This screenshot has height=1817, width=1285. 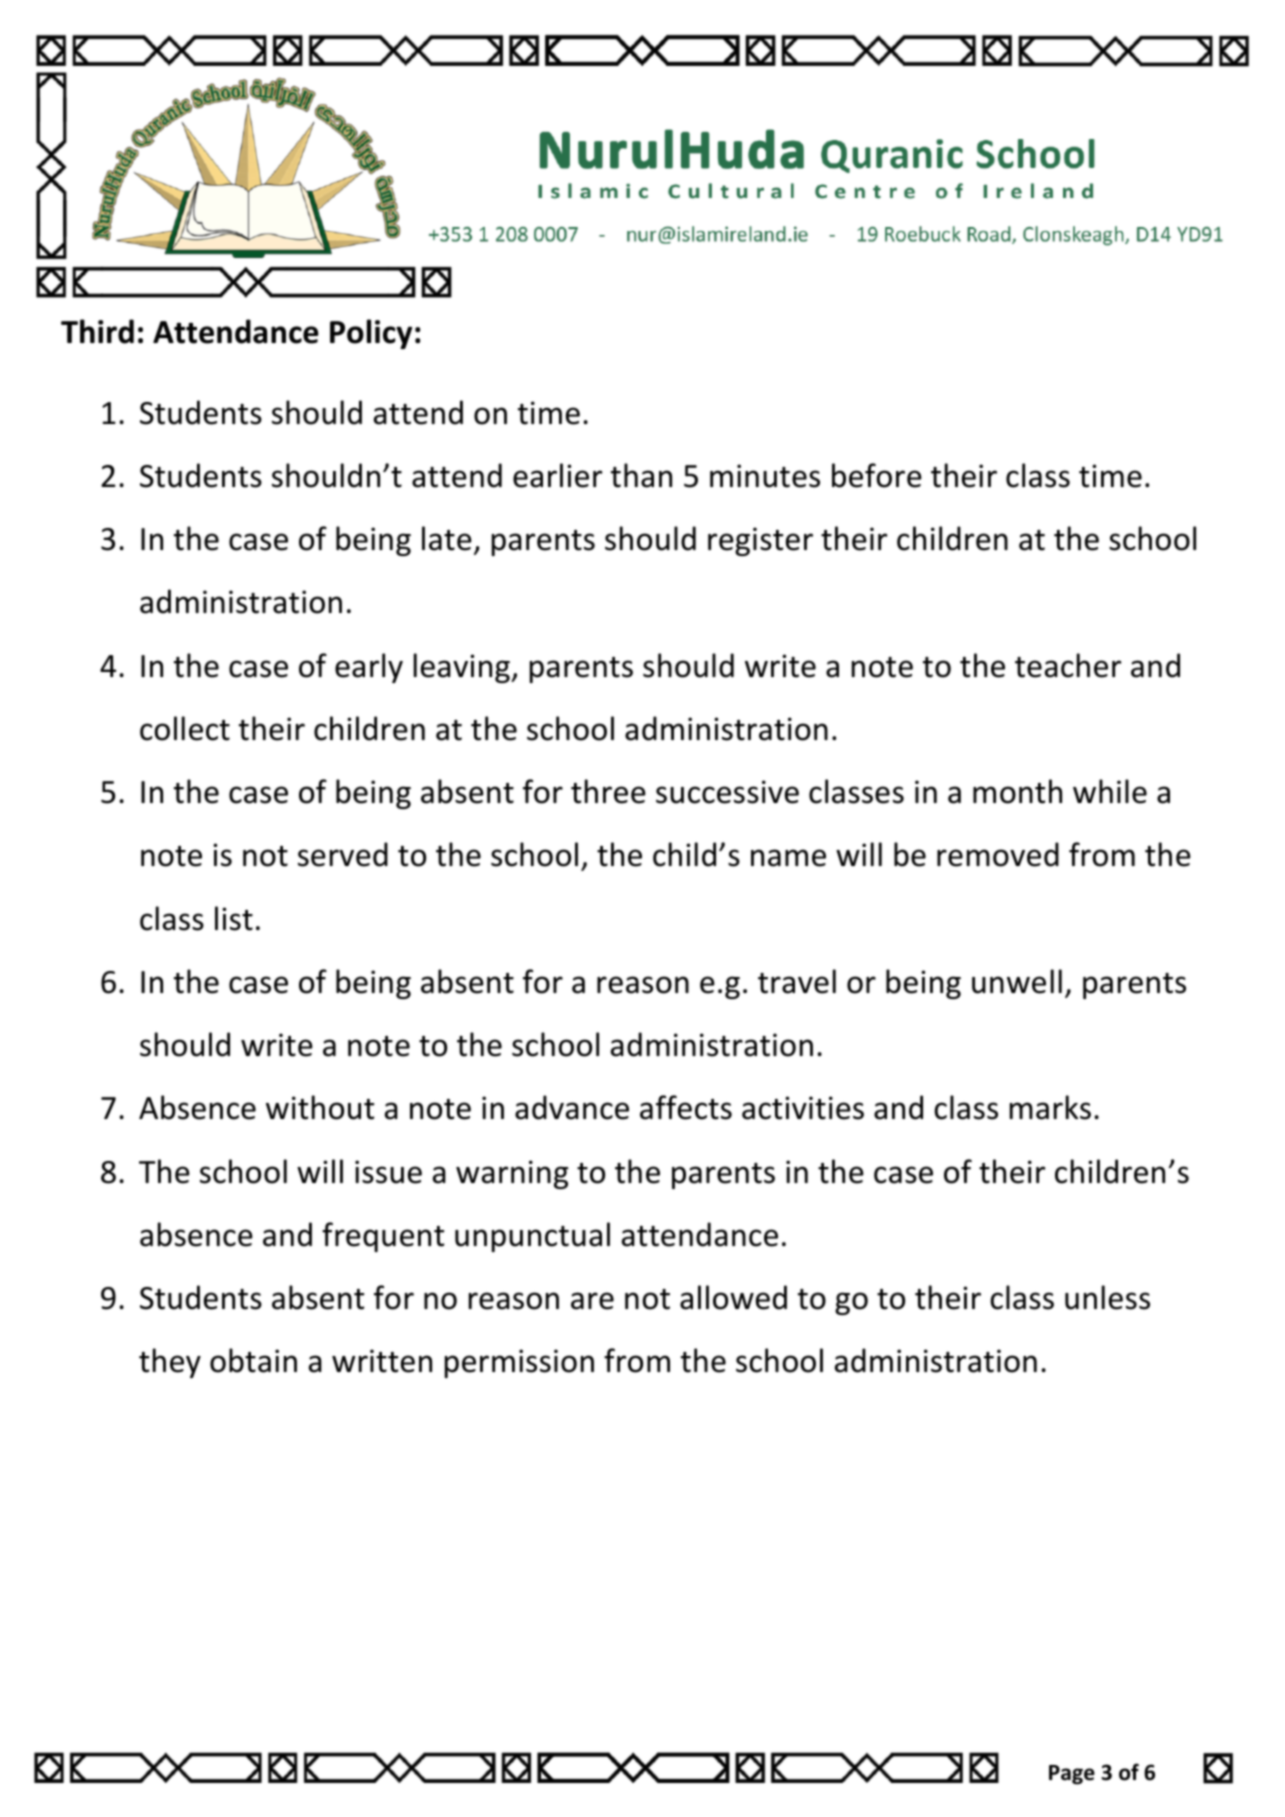 I want to click on teacher, so click(x=1068, y=665).
